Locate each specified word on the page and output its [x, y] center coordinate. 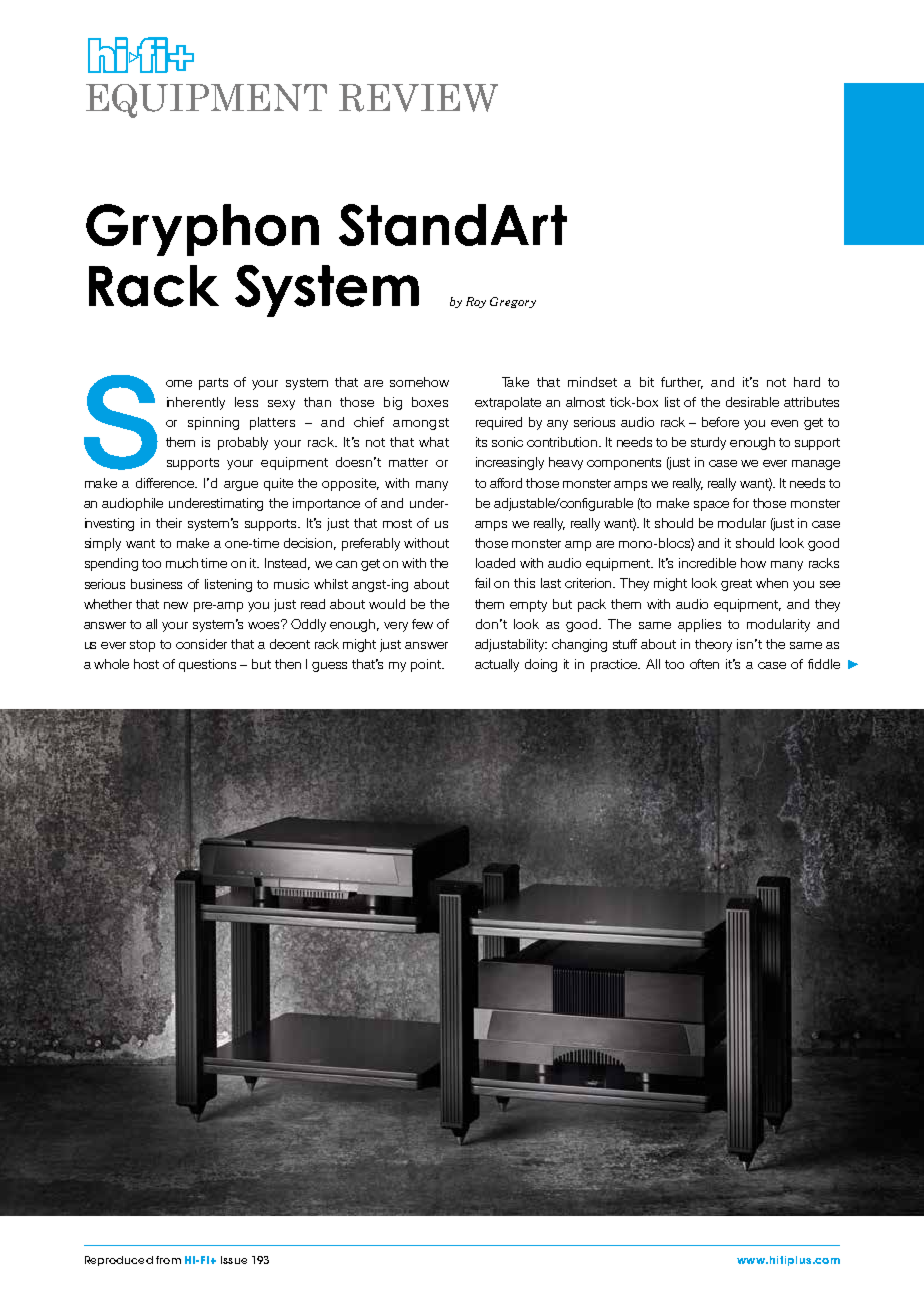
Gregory [513, 302]
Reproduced [119, 1261]
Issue [234, 1260]
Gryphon [202, 230]
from [168, 1260]
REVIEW [418, 98]
